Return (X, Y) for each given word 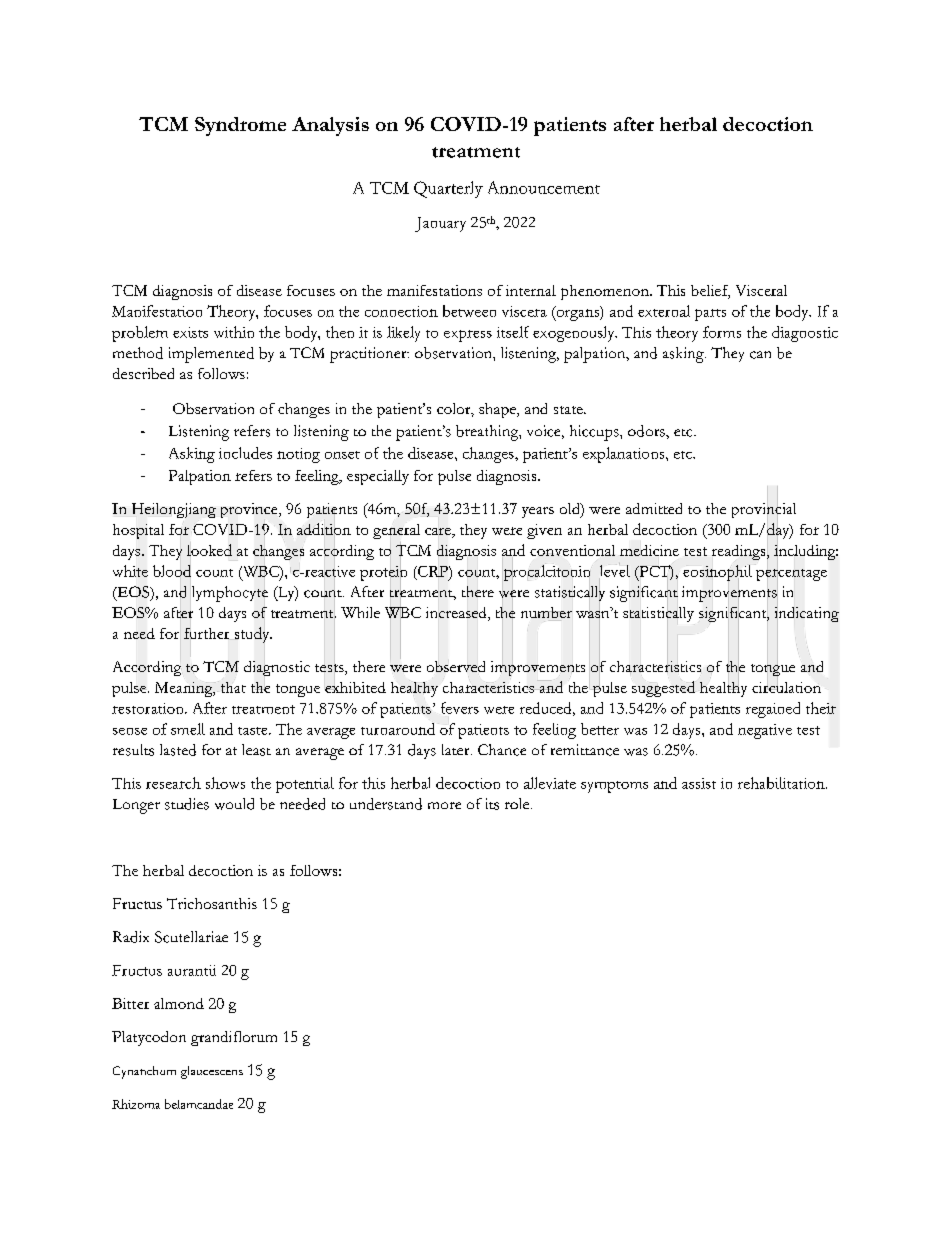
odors (647, 431)
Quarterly (448, 189)
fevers (460, 708)
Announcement (544, 187)
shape (498, 410)
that (232, 687)
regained (773, 710)
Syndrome (240, 126)
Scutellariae (191, 937)
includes (245, 453)
